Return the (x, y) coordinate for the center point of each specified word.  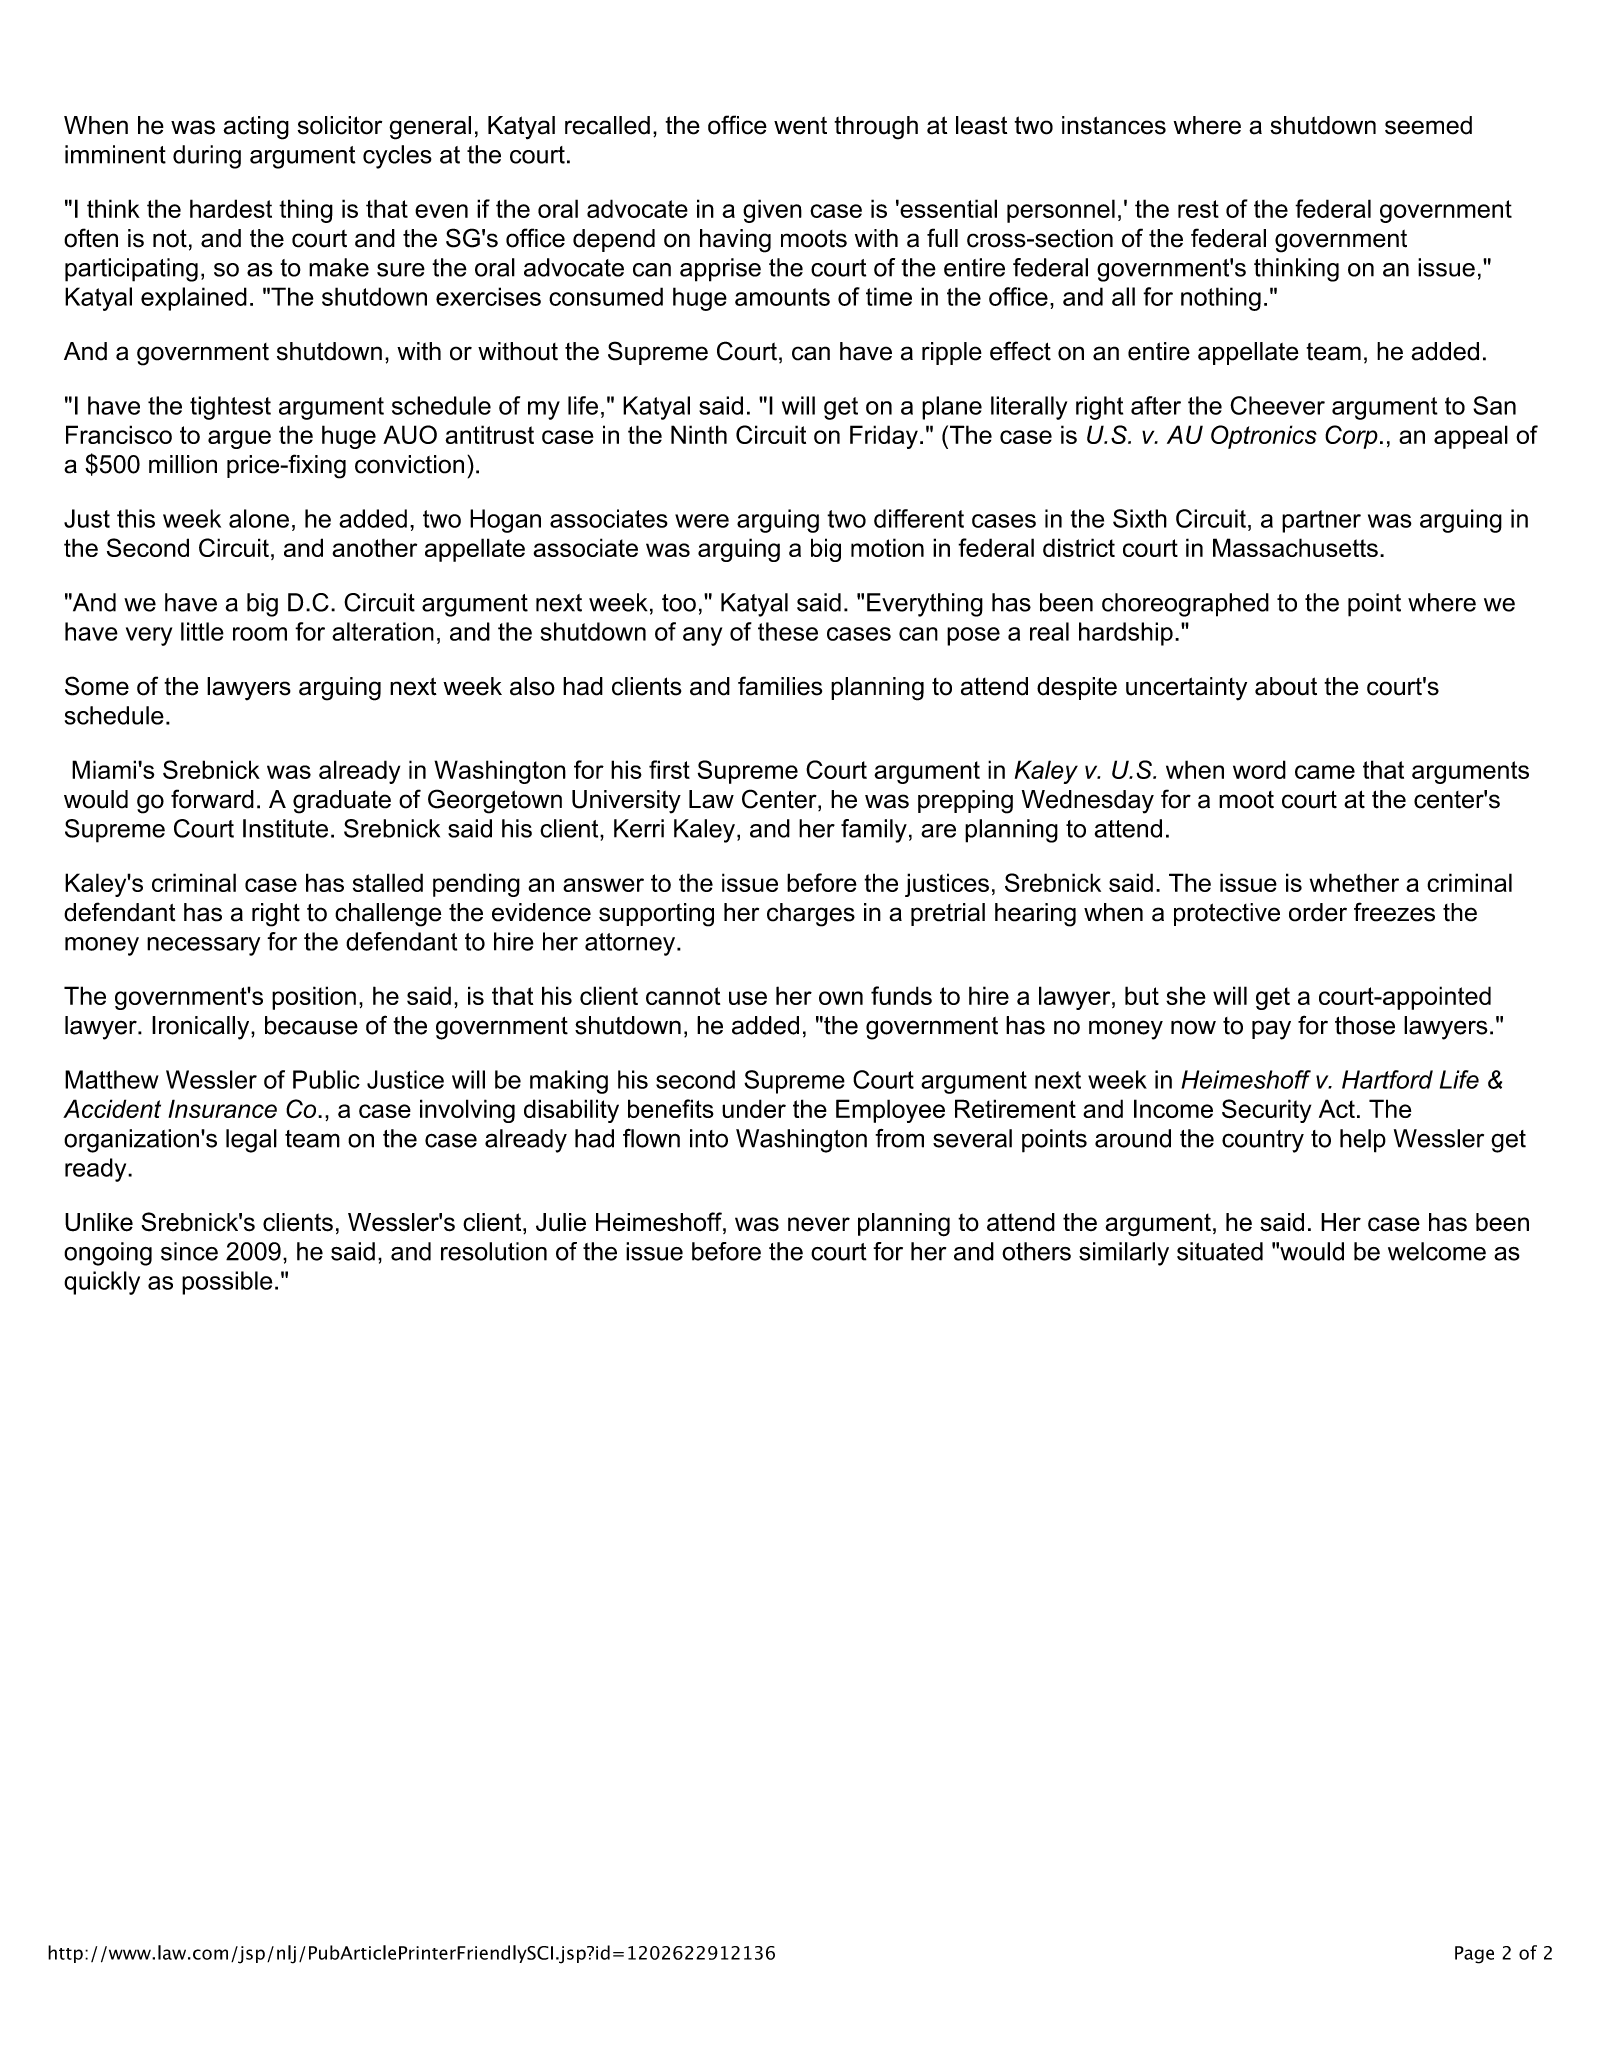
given (772, 211)
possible (227, 1283)
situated (1220, 1251)
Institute (285, 828)
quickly (102, 1283)
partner (1321, 521)
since (189, 1251)
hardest (231, 208)
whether (1354, 882)
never (819, 1224)
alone (259, 518)
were (702, 521)
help (1363, 1141)
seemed (1428, 125)
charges (811, 915)
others (1036, 1251)
